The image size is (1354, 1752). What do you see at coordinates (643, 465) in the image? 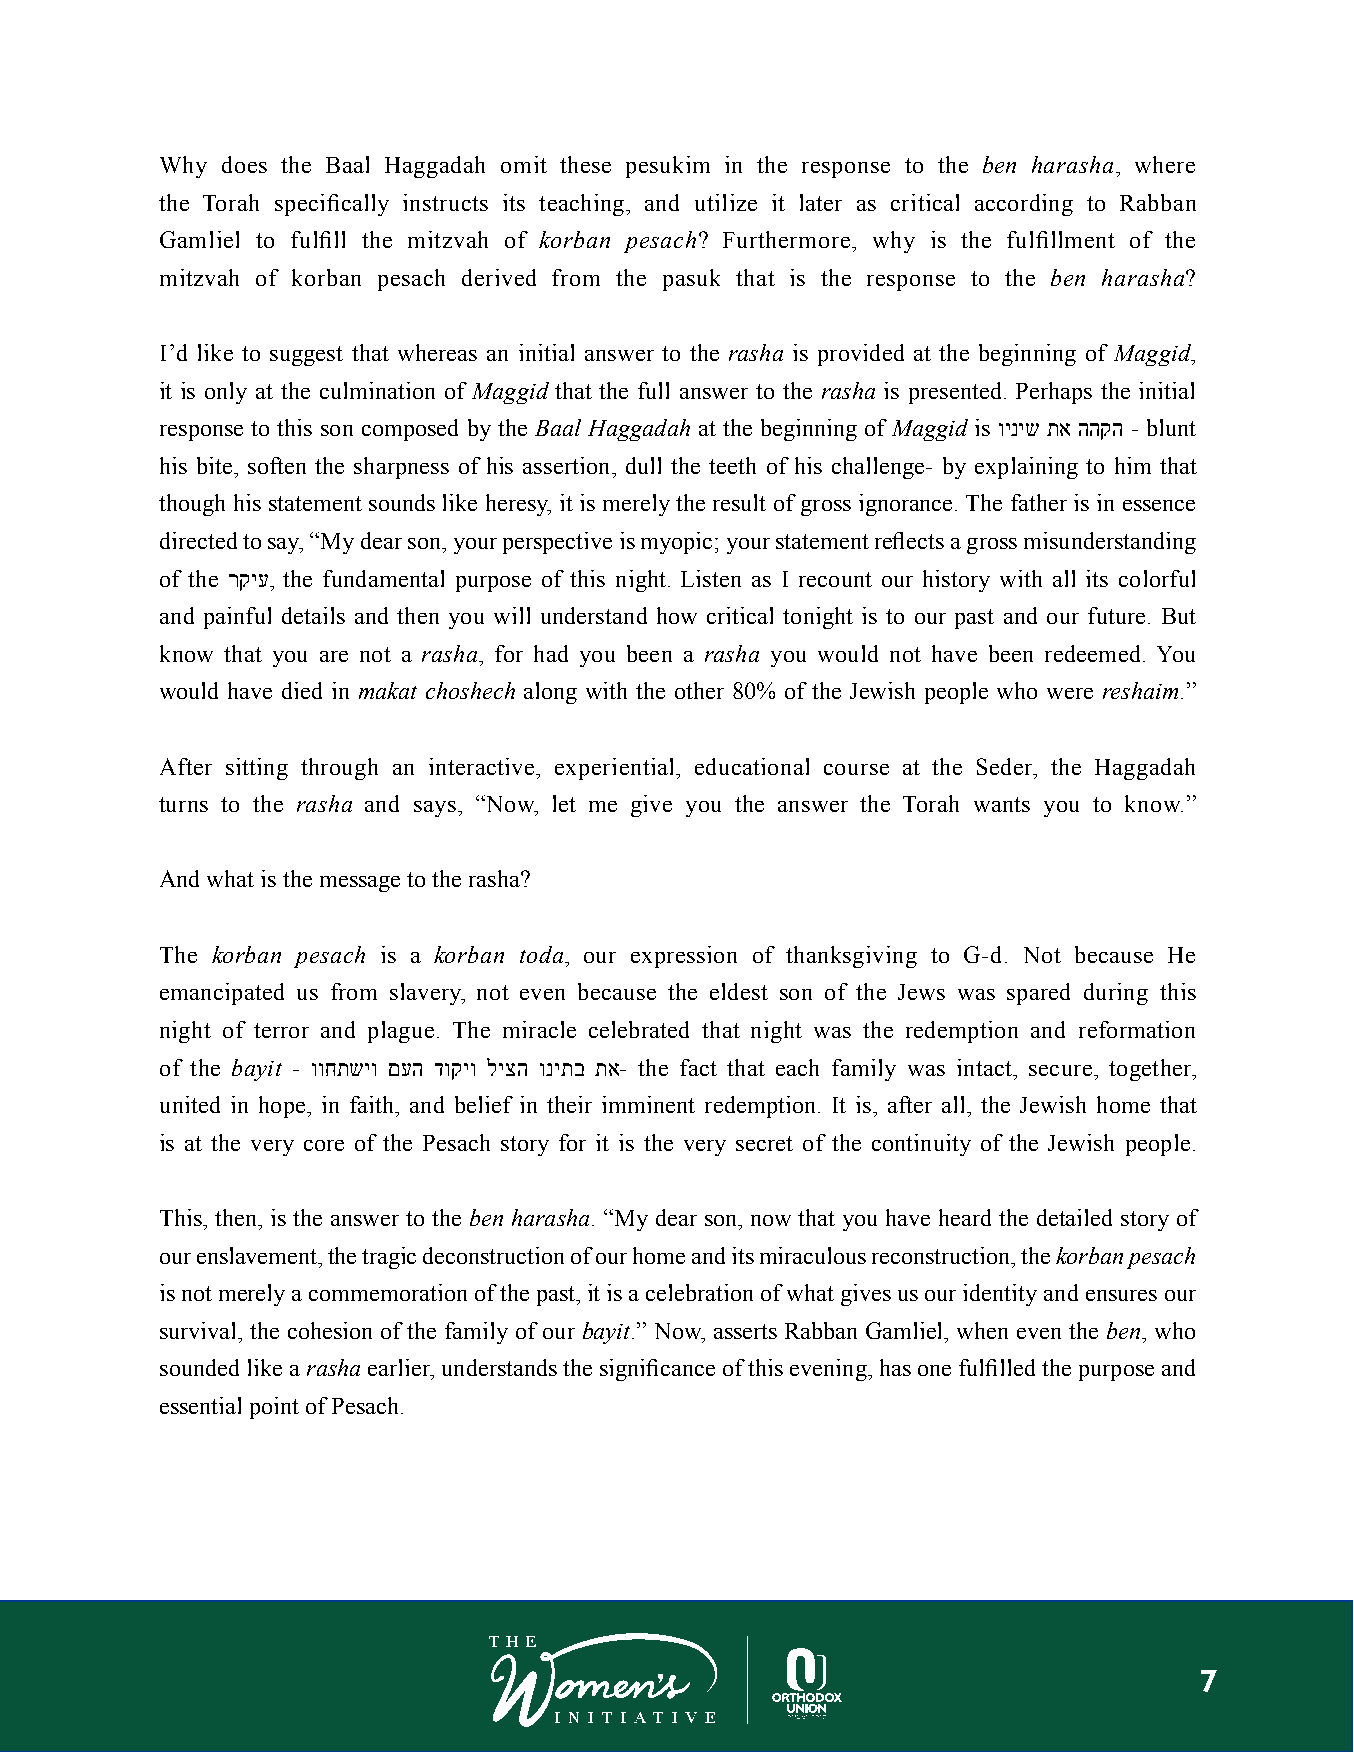
I see `dull` at bounding box center [643, 465].
